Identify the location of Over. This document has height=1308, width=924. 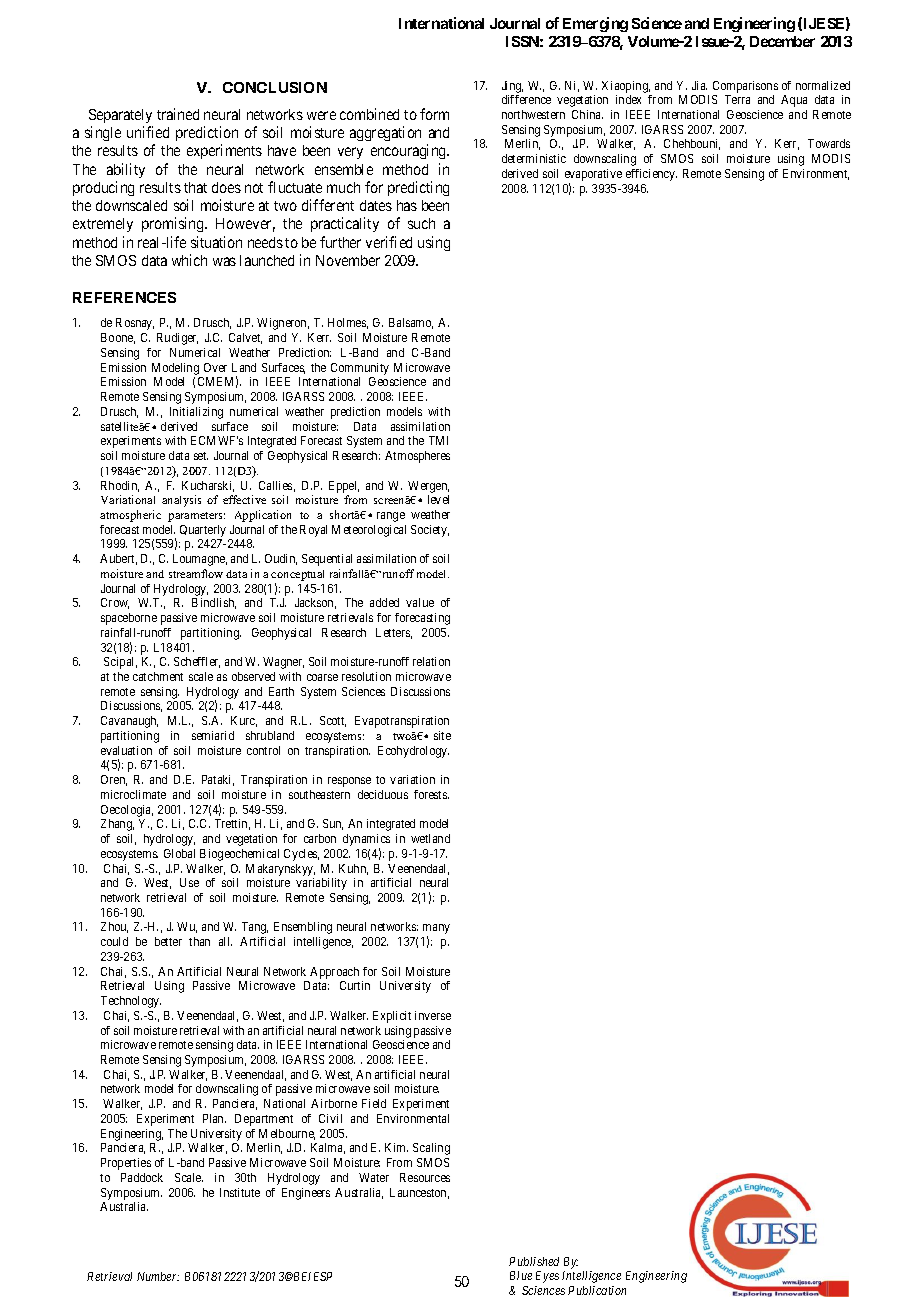
(215, 367).
